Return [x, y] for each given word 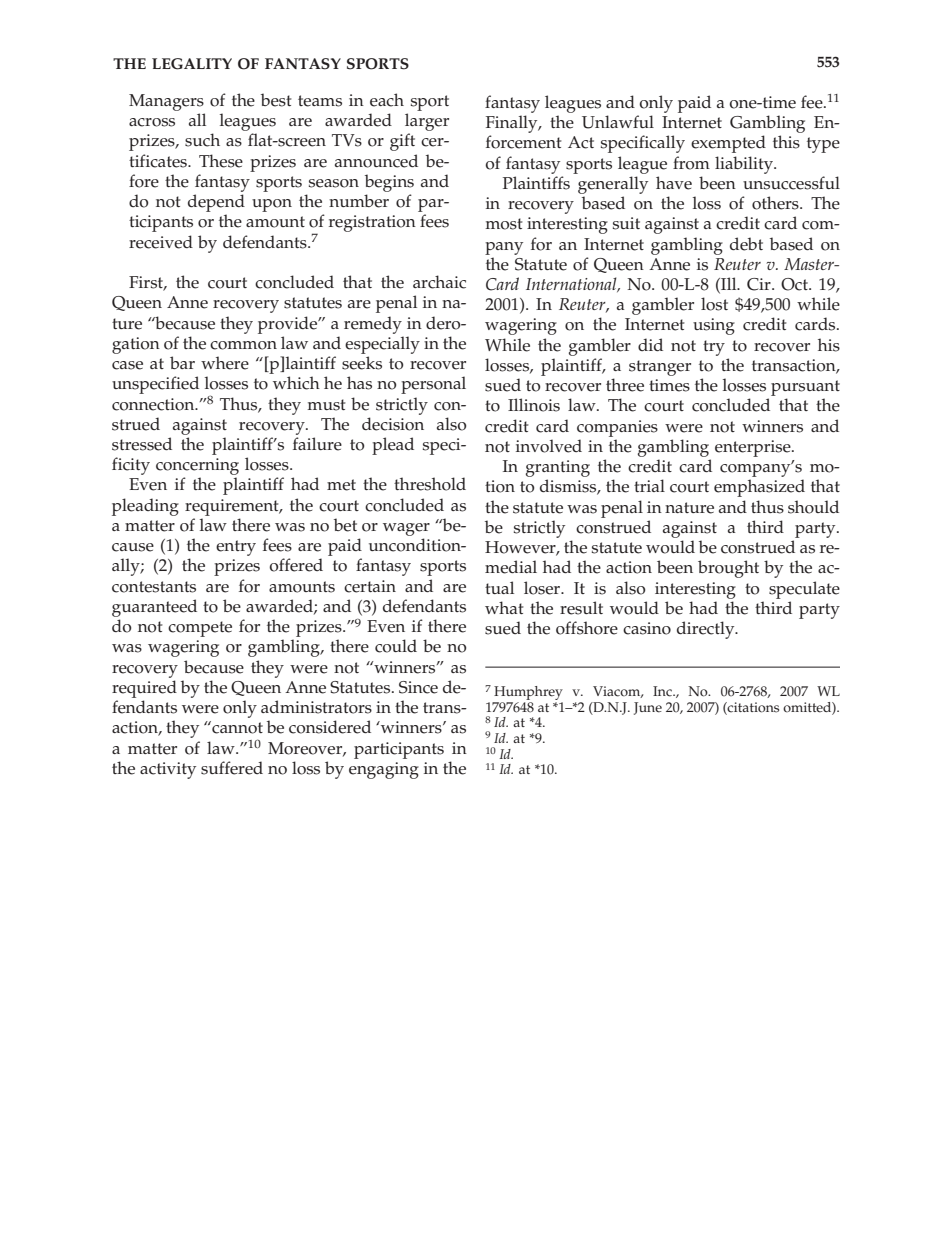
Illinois [534, 405]
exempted [728, 144]
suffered [232, 768]
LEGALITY [192, 64]
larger [427, 122]
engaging [384, 770]
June [648, 708]
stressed [142, 444]
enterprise [754, 448]
